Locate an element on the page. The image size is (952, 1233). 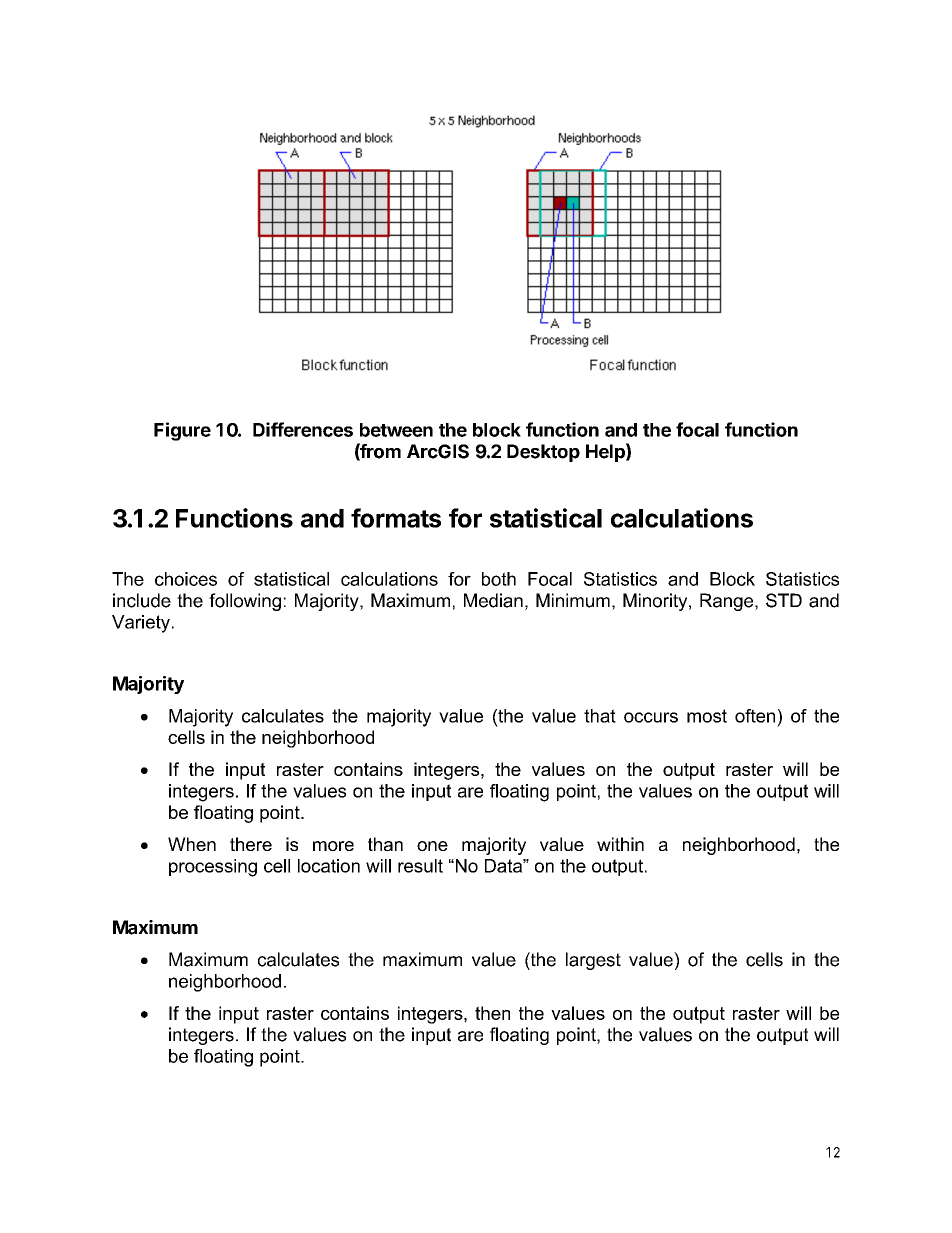
then is located at coordinates (492, 1013).
